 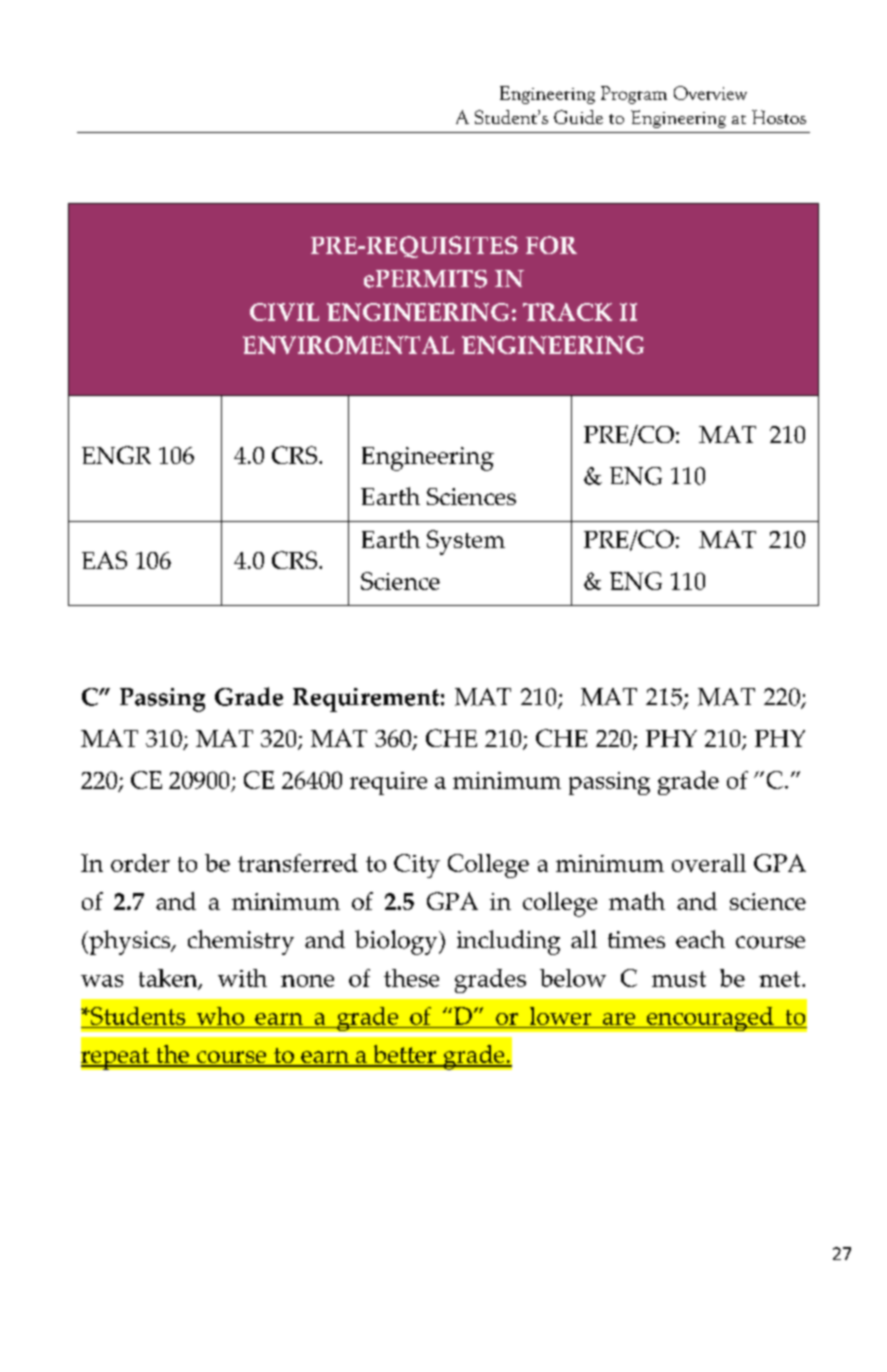 What do you see at coordinates (466, 542) in the screenshot?
I see `System` at bounding box center [466, 542].
